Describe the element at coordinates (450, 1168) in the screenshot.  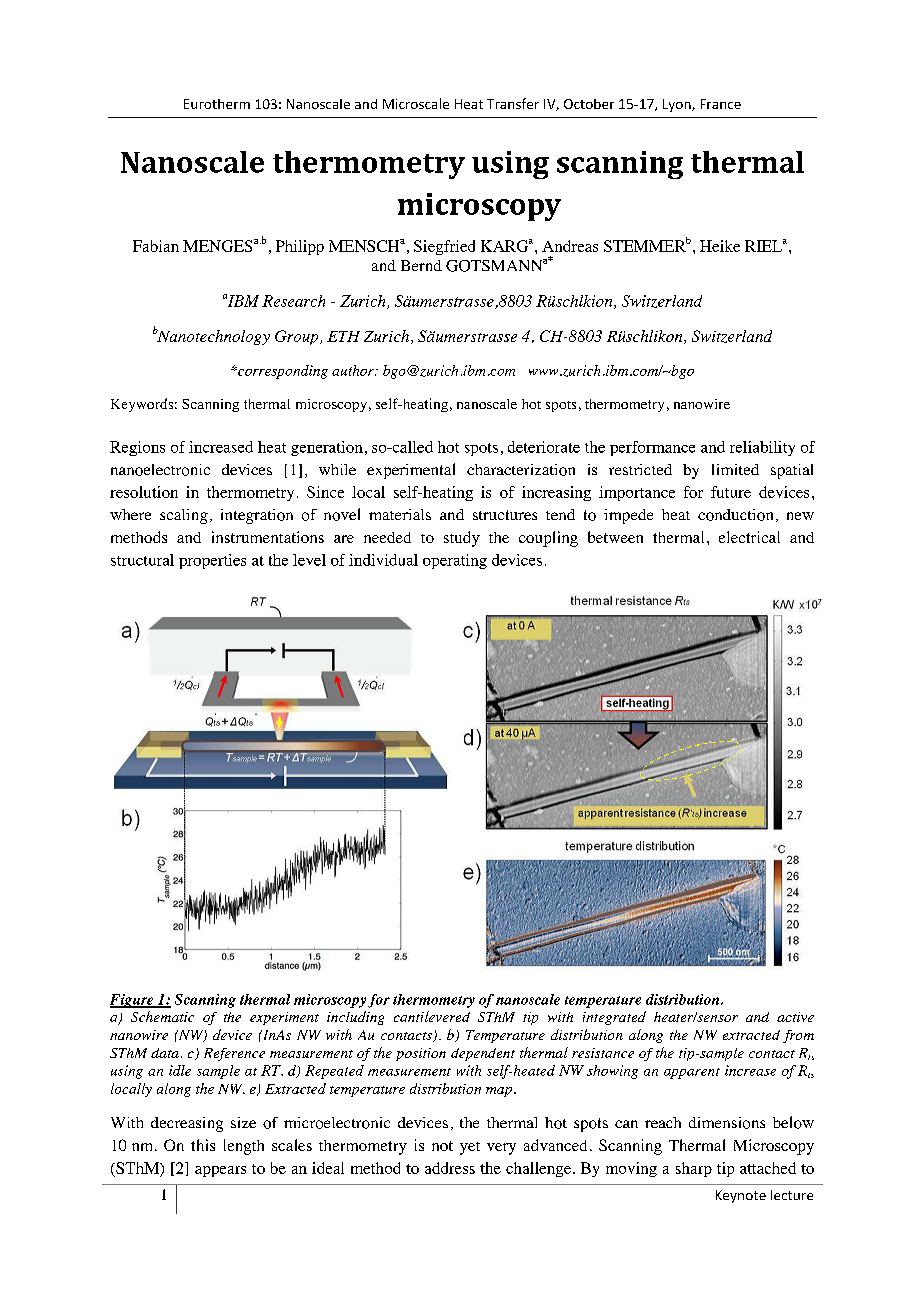
I see `address` at that location.
